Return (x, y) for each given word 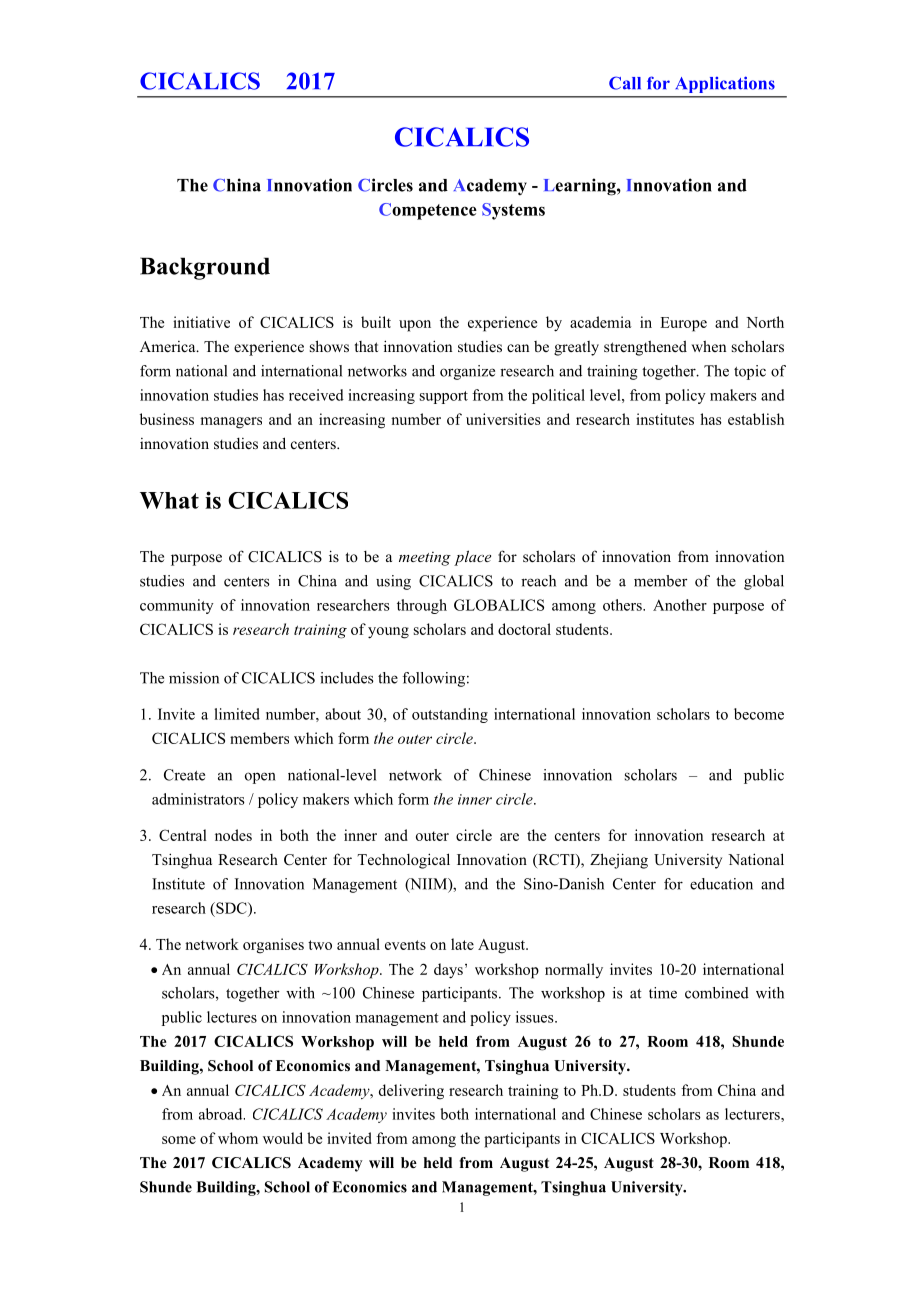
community (177, 606)
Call (625, 83)
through (422, 606)
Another (680, 605)
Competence (428, 211)
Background (205, 268)
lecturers (753, 1114)
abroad (222, 1114)
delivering (411, 1092)
